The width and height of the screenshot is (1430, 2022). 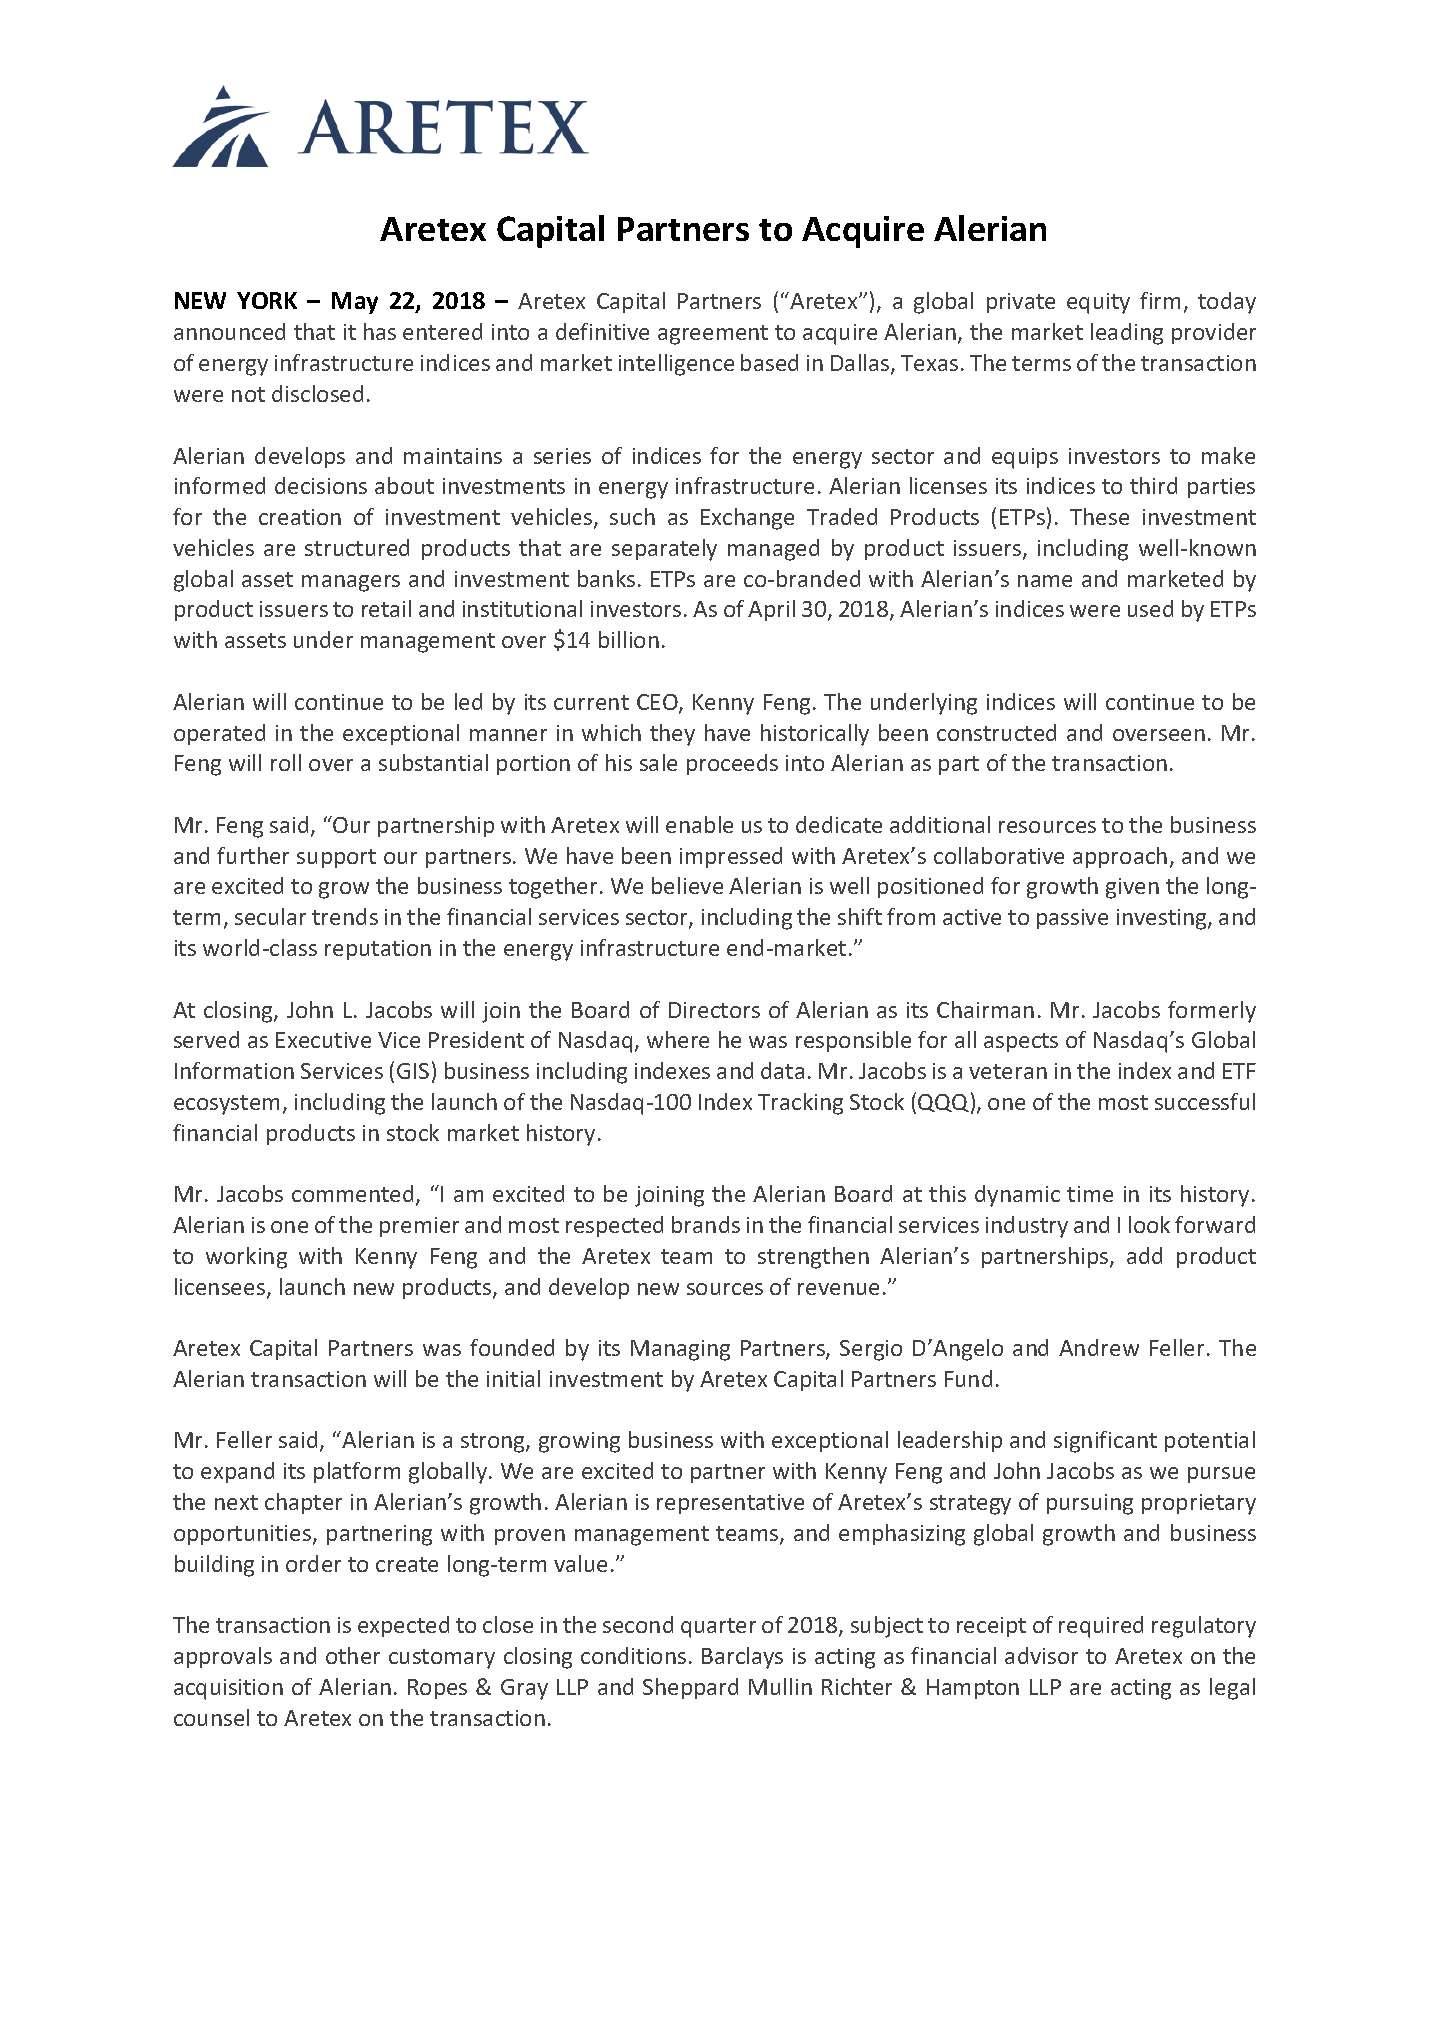 I want to click on leading, so click(x=1127, y=334).
